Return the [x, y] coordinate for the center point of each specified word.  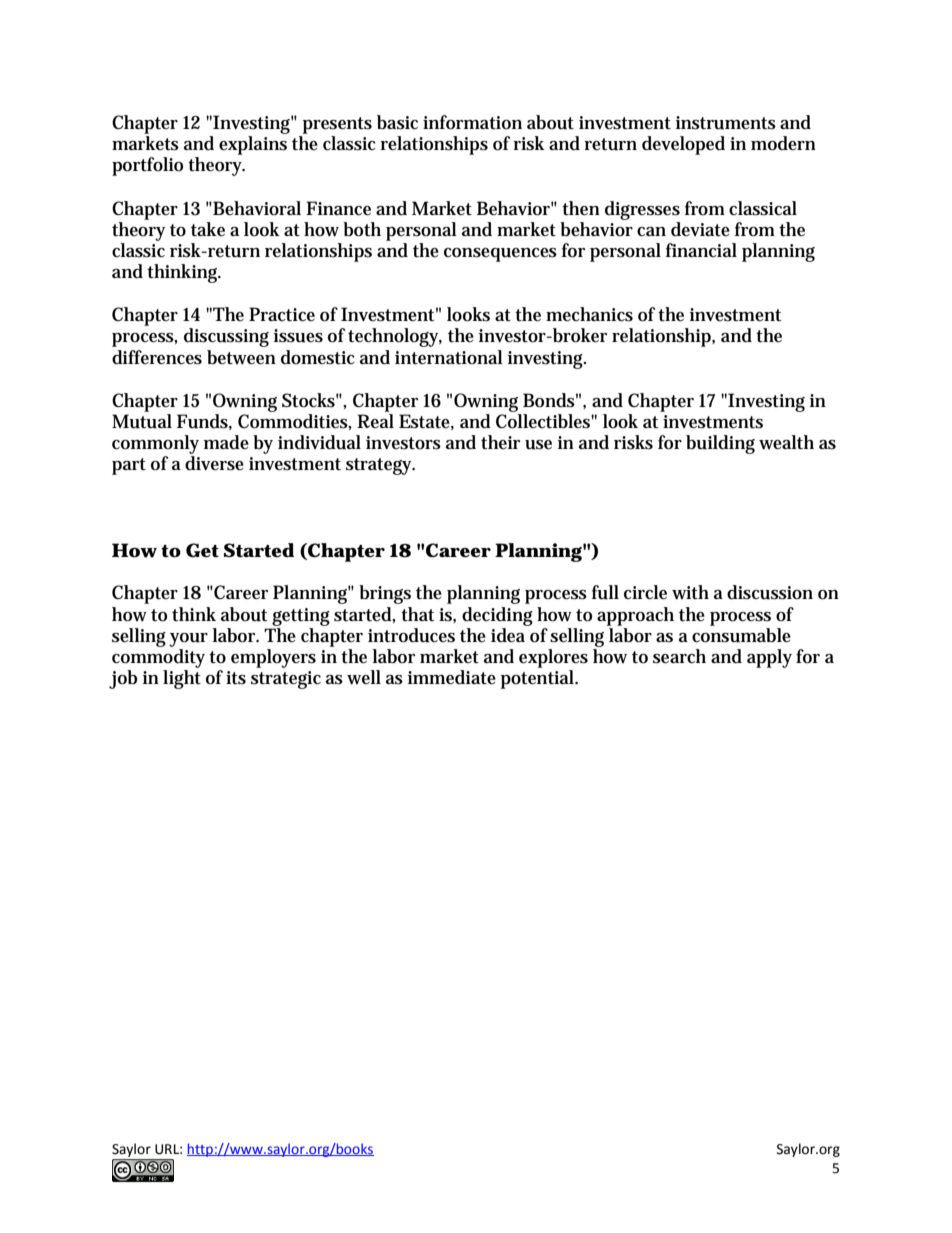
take [208, 229]
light [182, 679]
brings [385, 594]
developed [683, 145]
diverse [214, 463]
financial [701, 250]
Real [375, 421]
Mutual [142, 421]
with [690, 592]
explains [253, 145]
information [472, 122]
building [720, 444]
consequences [500, 255]
